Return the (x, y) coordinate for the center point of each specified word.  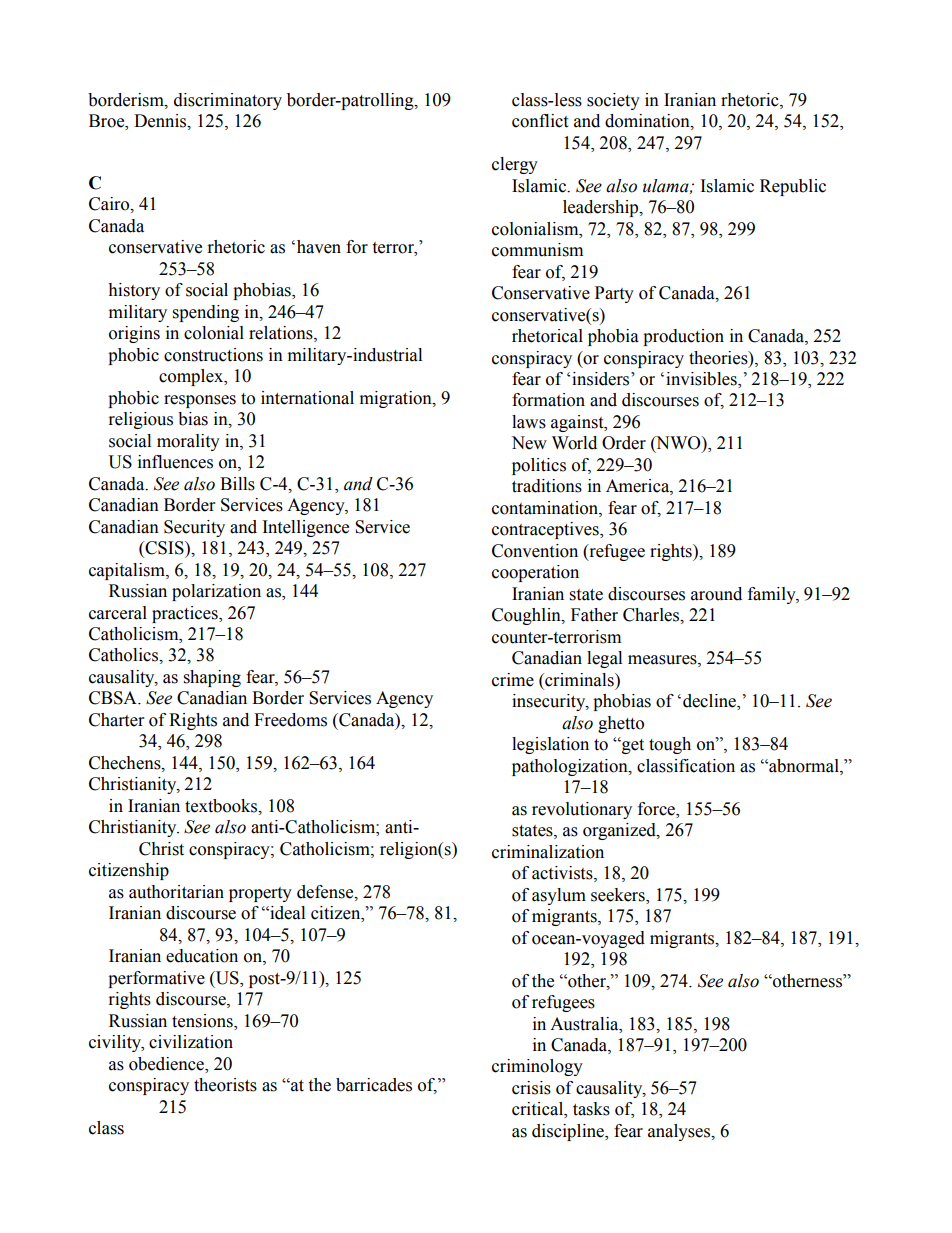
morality (188, 442)
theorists (225, 1085)
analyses (680, 1132)
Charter (116, 720)
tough (670, 745)
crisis (531, 1088)
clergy (515, 165)
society (613, 101)
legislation (550, 745)
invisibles (702, 380)
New (529, 443)
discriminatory (228, 101)
